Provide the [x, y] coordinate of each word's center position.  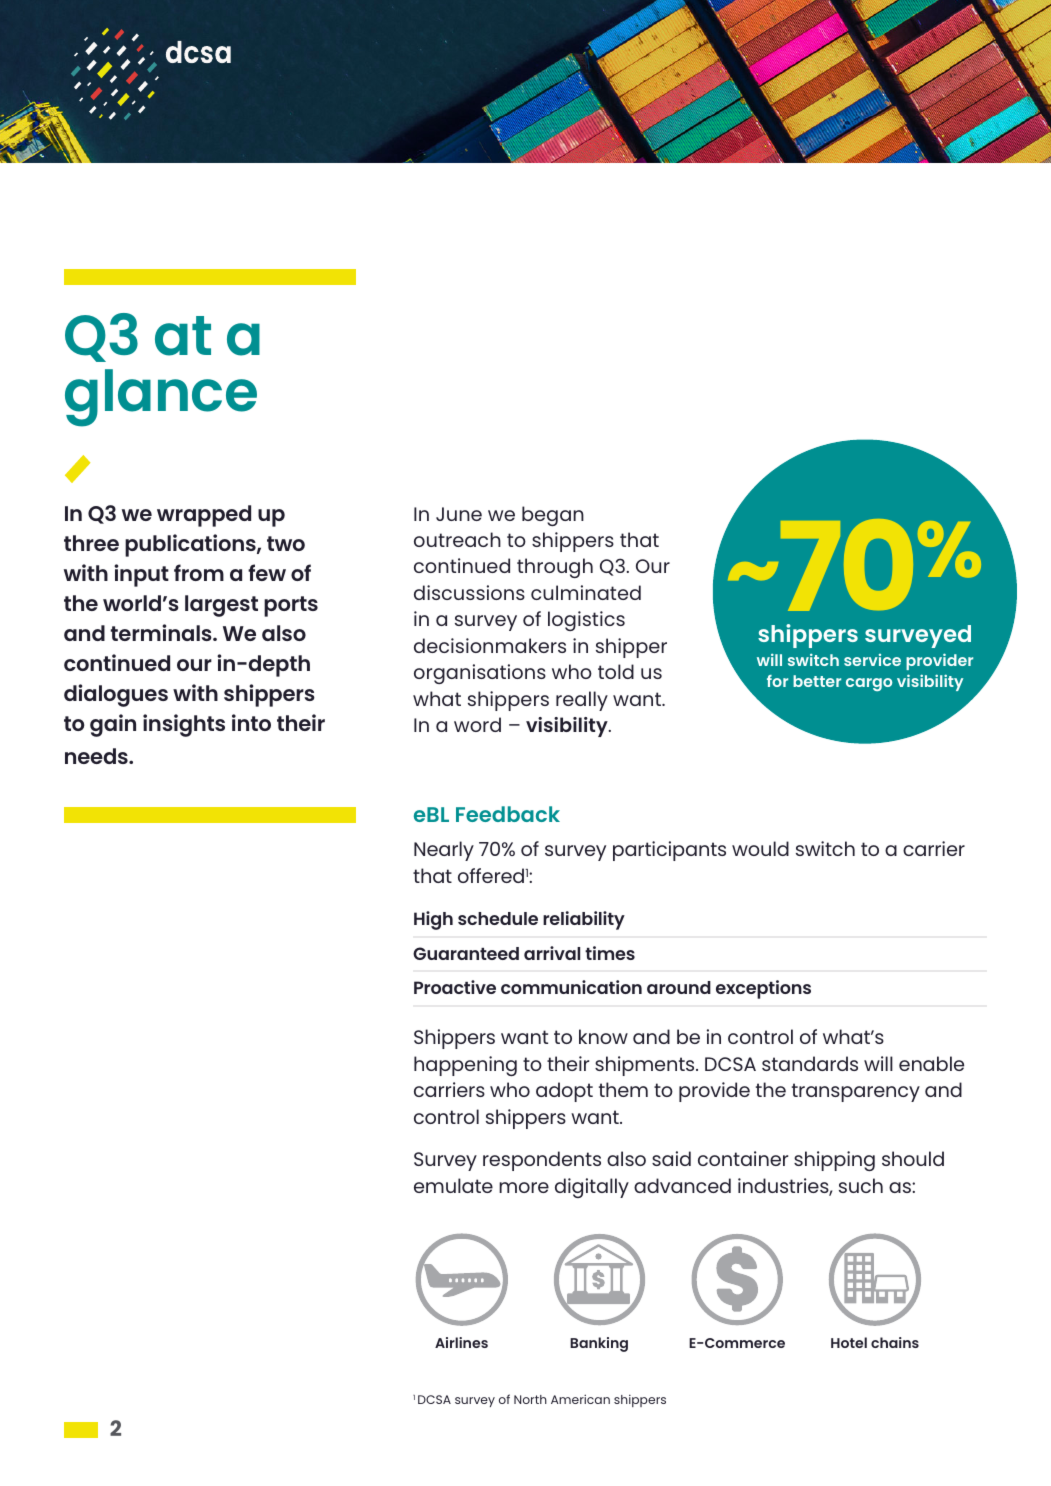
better [817, 681]
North [530, 1399]
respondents [542, 1161]
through [555, 568]
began [553, 516]
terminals [162, 632]
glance [161, 398]
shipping [834, 1161]
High [433, 920]
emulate [453, 1185]
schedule [498, 918]
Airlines [461, 1342]
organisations [480, 674]
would [760, 848]
